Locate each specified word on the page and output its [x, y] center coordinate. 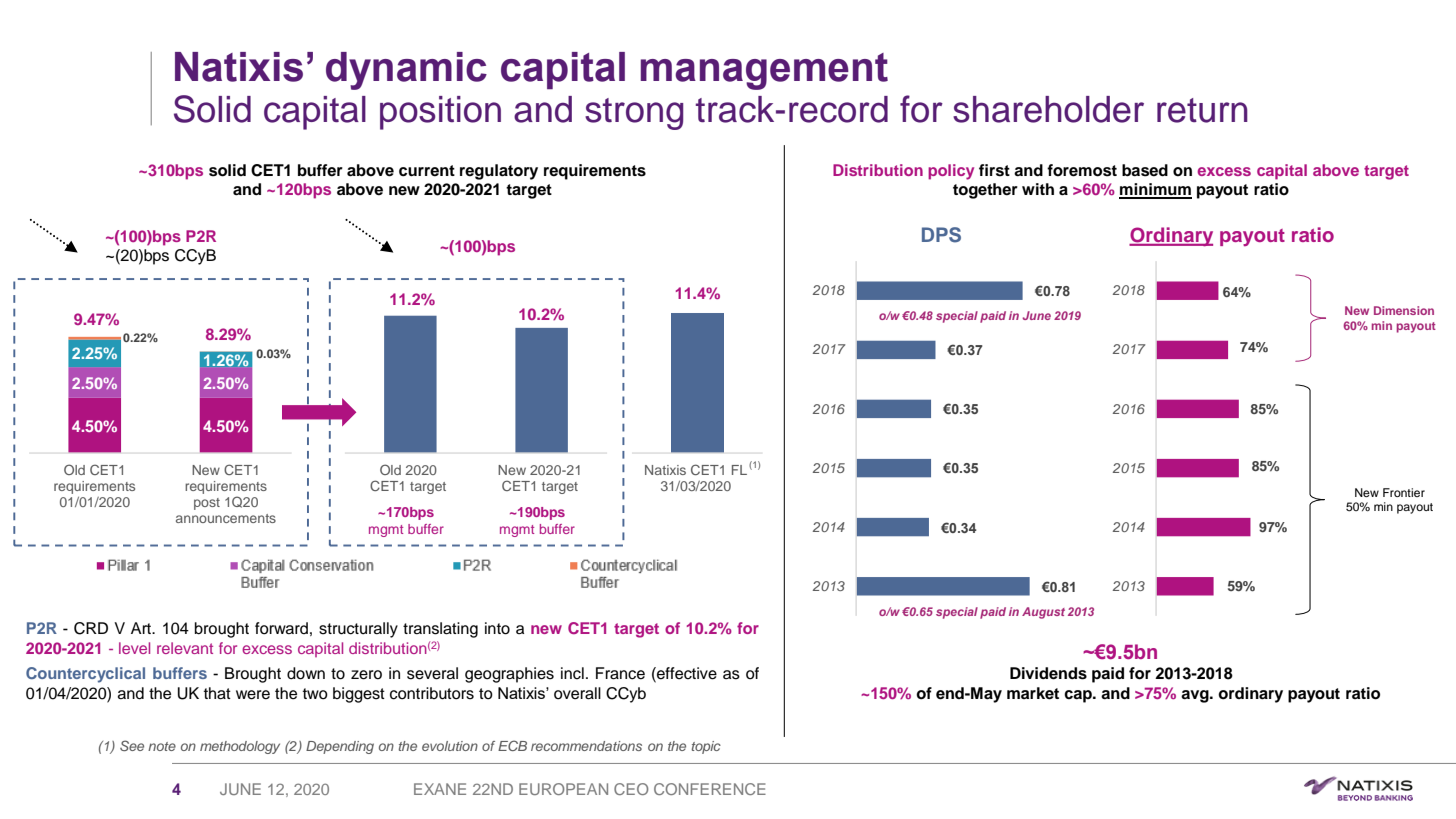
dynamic [406, 71]
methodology [240, 747]
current [427, 171]
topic [706, 747]
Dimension [1404, 310]
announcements [226, 518]
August [1043, 613]
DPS [941, 235]
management [764, 71]
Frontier [1404, 492]
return [1202, 110]
